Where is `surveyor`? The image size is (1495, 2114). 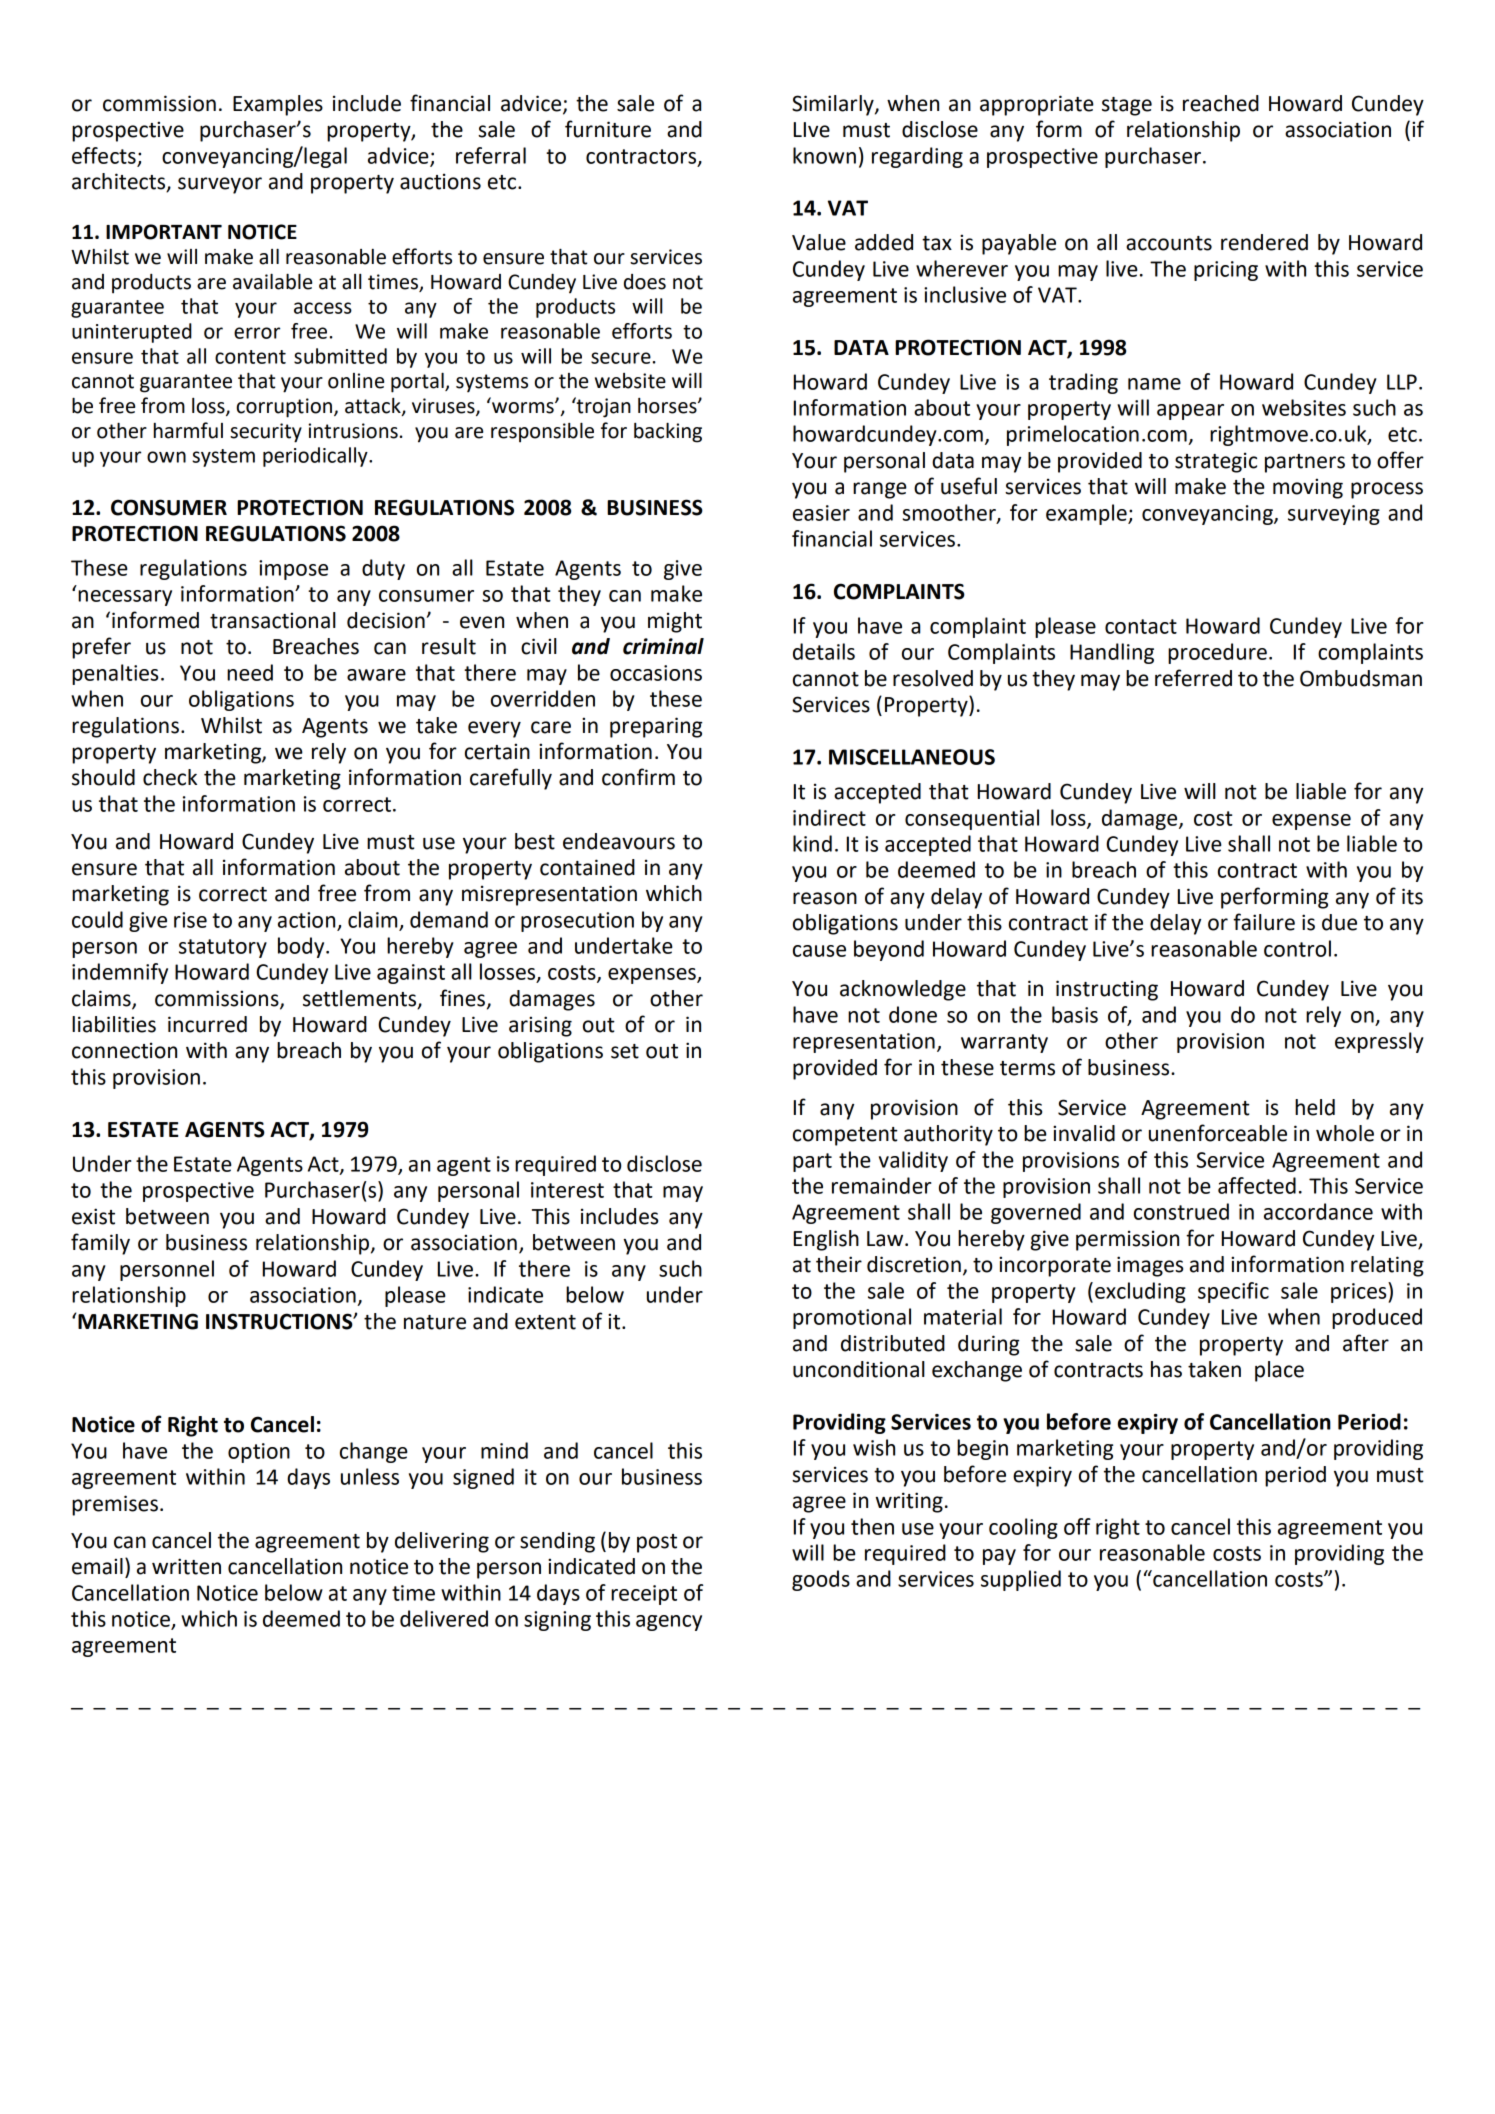
surveyor is located at coordinates (220, 185).
